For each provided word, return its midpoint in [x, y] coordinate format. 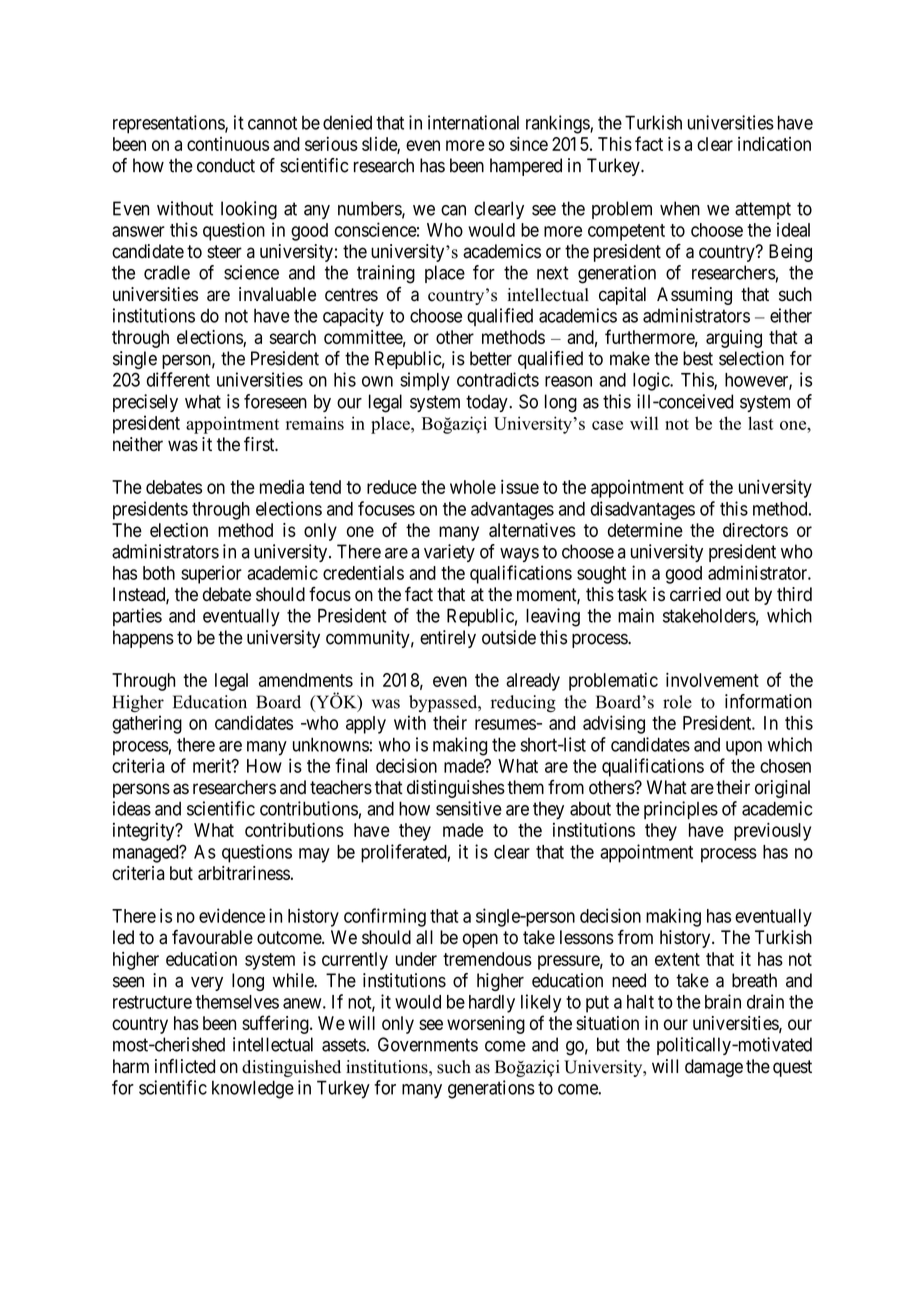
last [761, 423]
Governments [428, 1044]
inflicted [185, 1066]
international [473, 122]
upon [744, 748]
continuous [228, 144]
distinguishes [456, 789]
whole [473, 487]
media [282, 487]
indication [774, 144]
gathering [147, 724]
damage [714, 1068]
